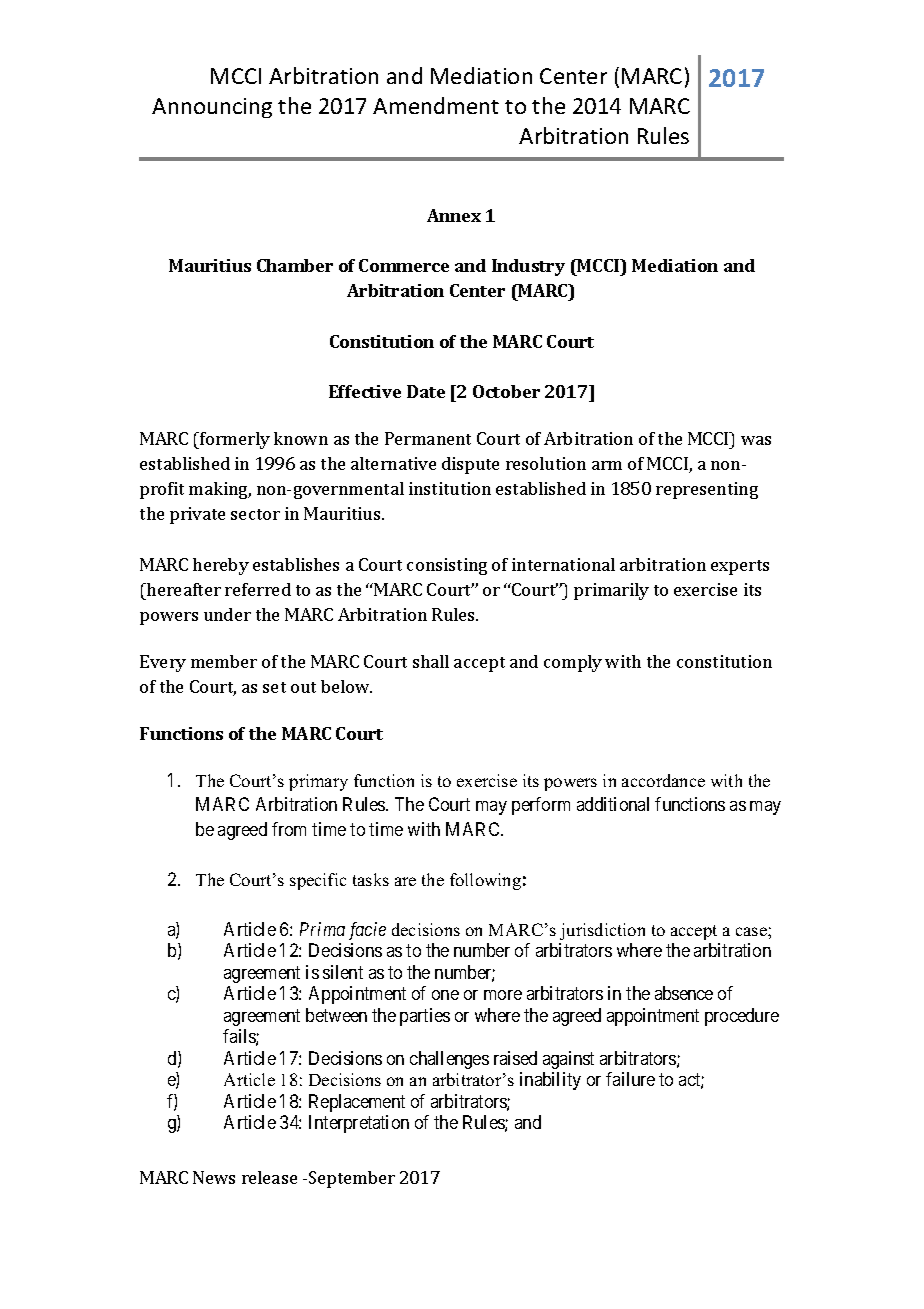  What do you see at coordinates (214, 1177) in the document?
I see `News` at bounding box center [214, 1177].
